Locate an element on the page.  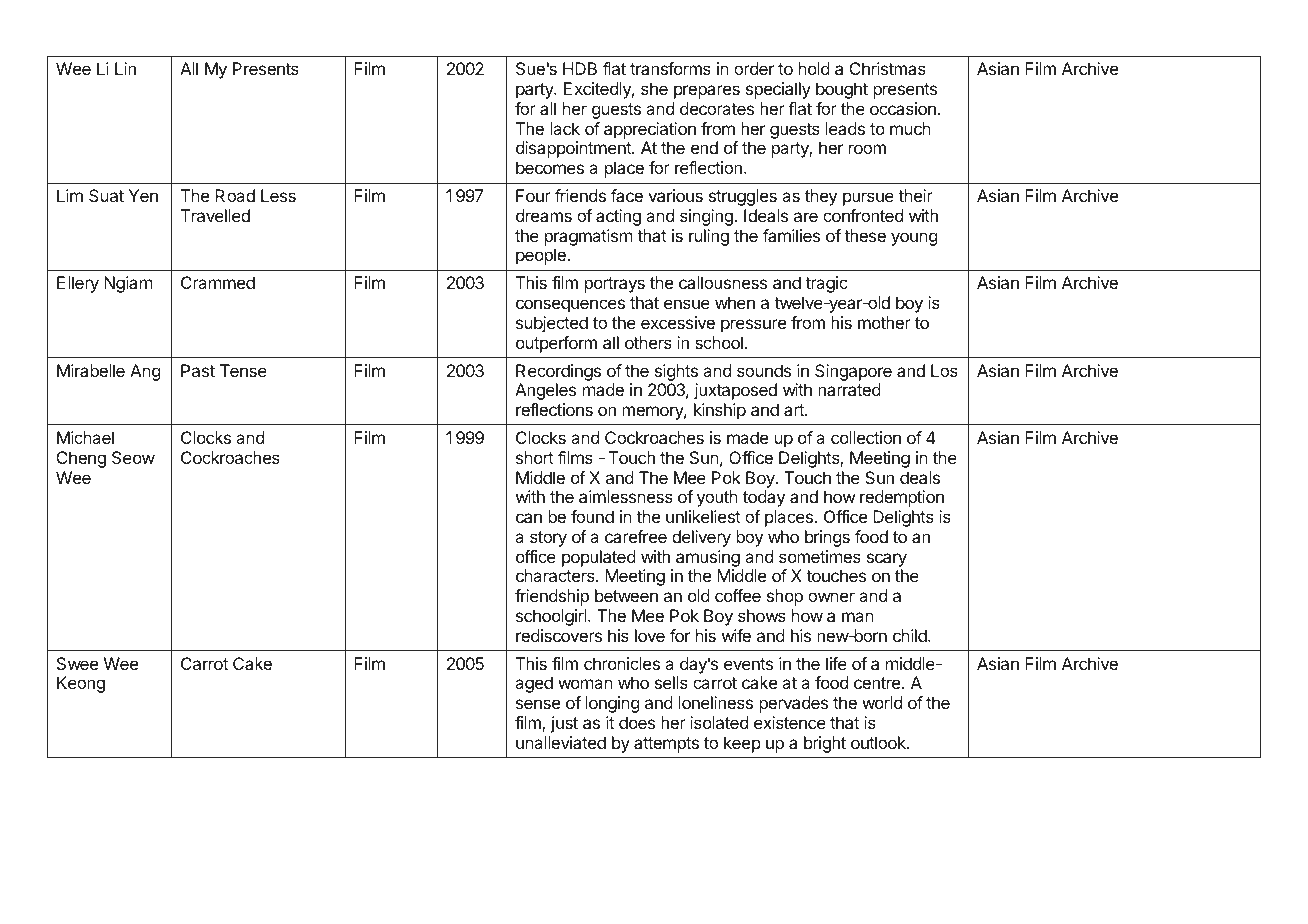
narrated is located at coordinates (849, 389).
